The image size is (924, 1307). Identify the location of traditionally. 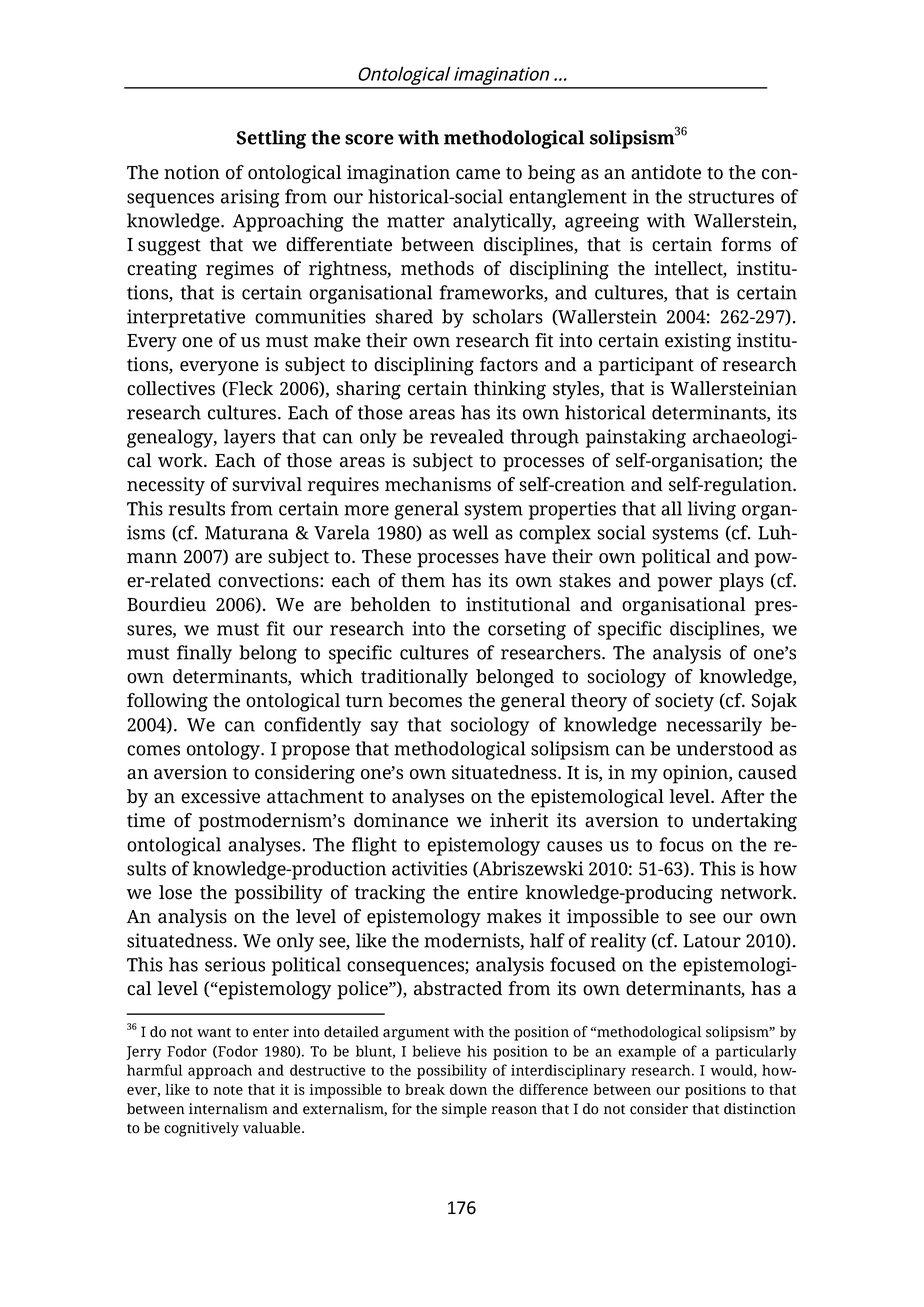
(414, 678).
